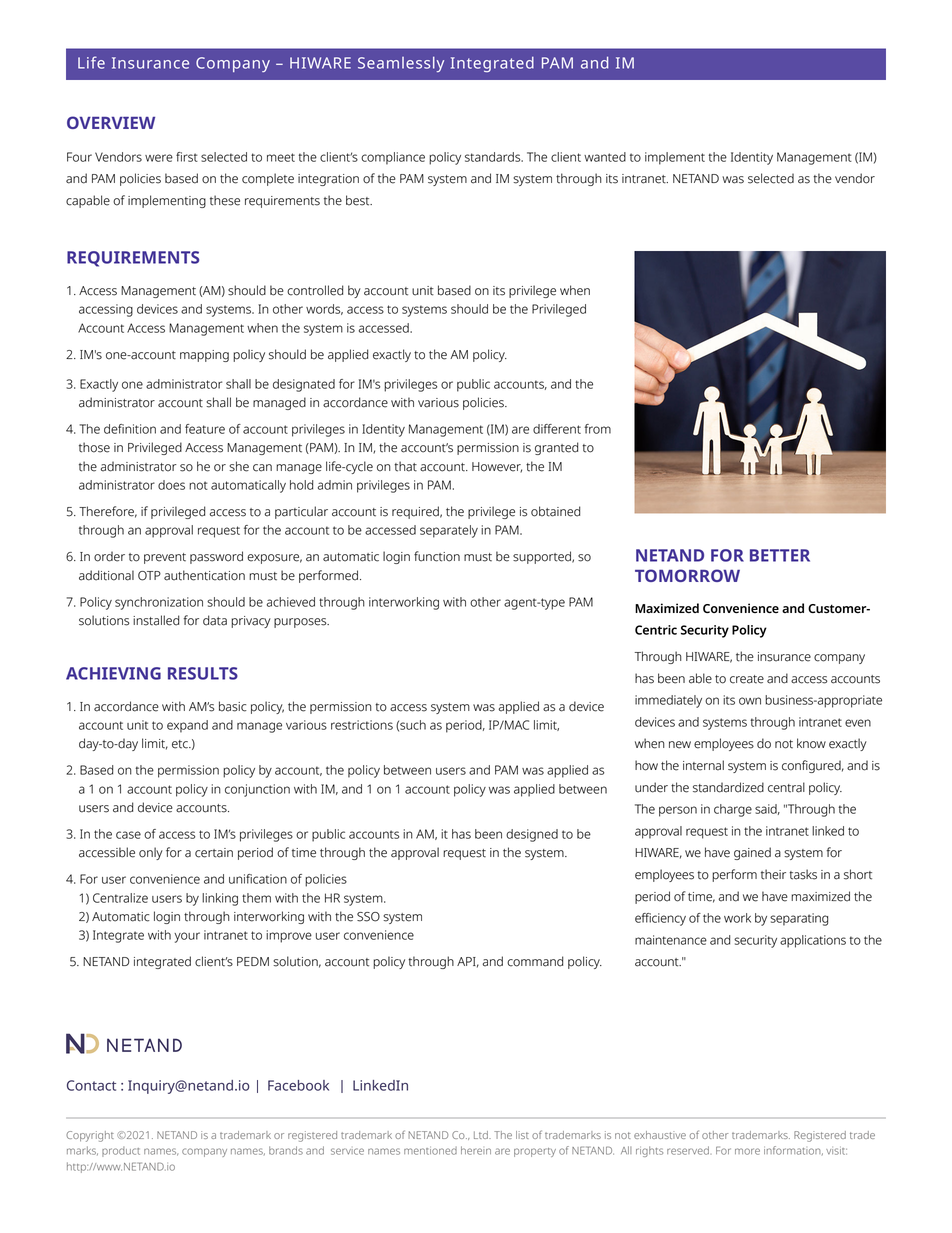  What do you see at coordinates (605, 157) in the page?
I see `wanted` at bounding box center [605, 157].
